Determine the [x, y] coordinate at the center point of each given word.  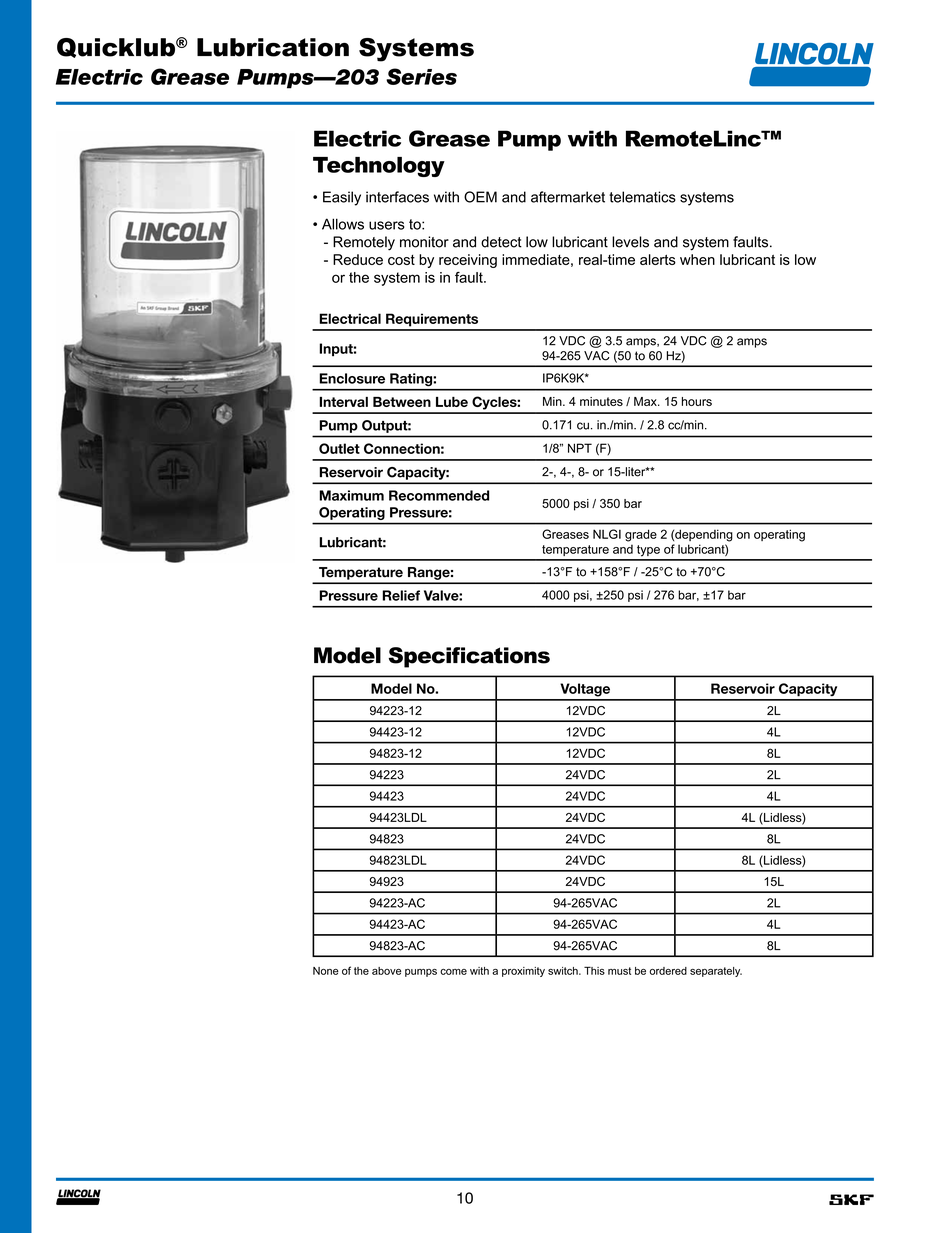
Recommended [439, 495]
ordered [668, 971]
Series [421, 76]
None [326, 971]
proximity [523, 972]
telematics [642, 197]
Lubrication [273, 47]
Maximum [351, 495]
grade [641, 535]
